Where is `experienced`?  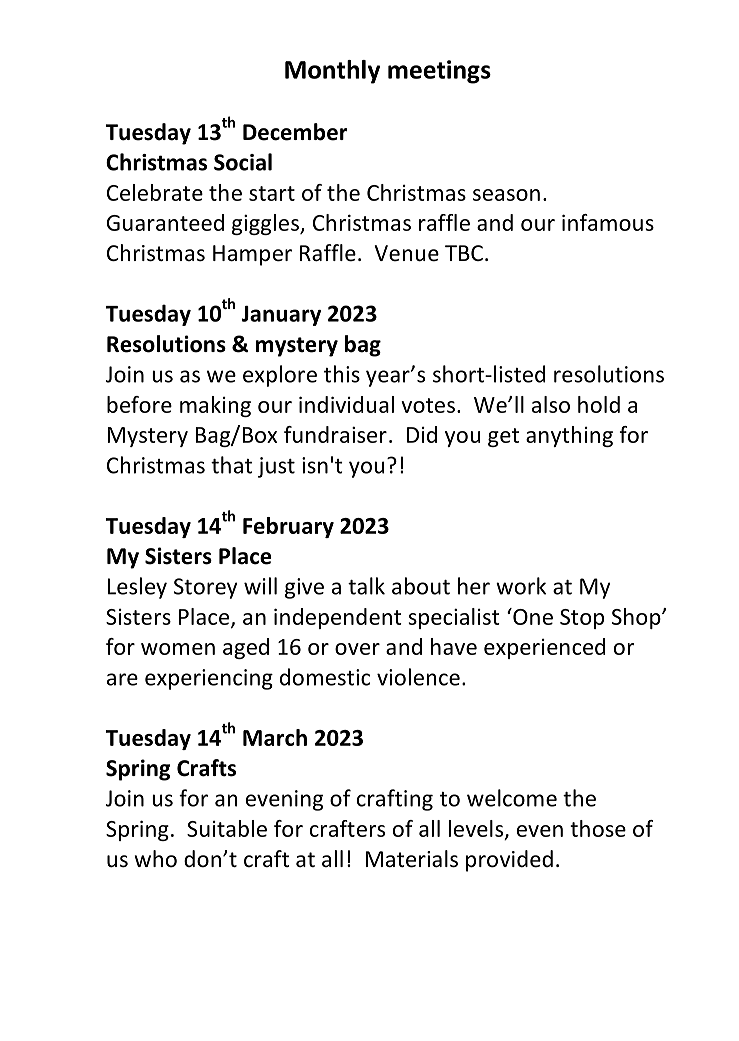
experienced is located at coordinates (544, 648).
